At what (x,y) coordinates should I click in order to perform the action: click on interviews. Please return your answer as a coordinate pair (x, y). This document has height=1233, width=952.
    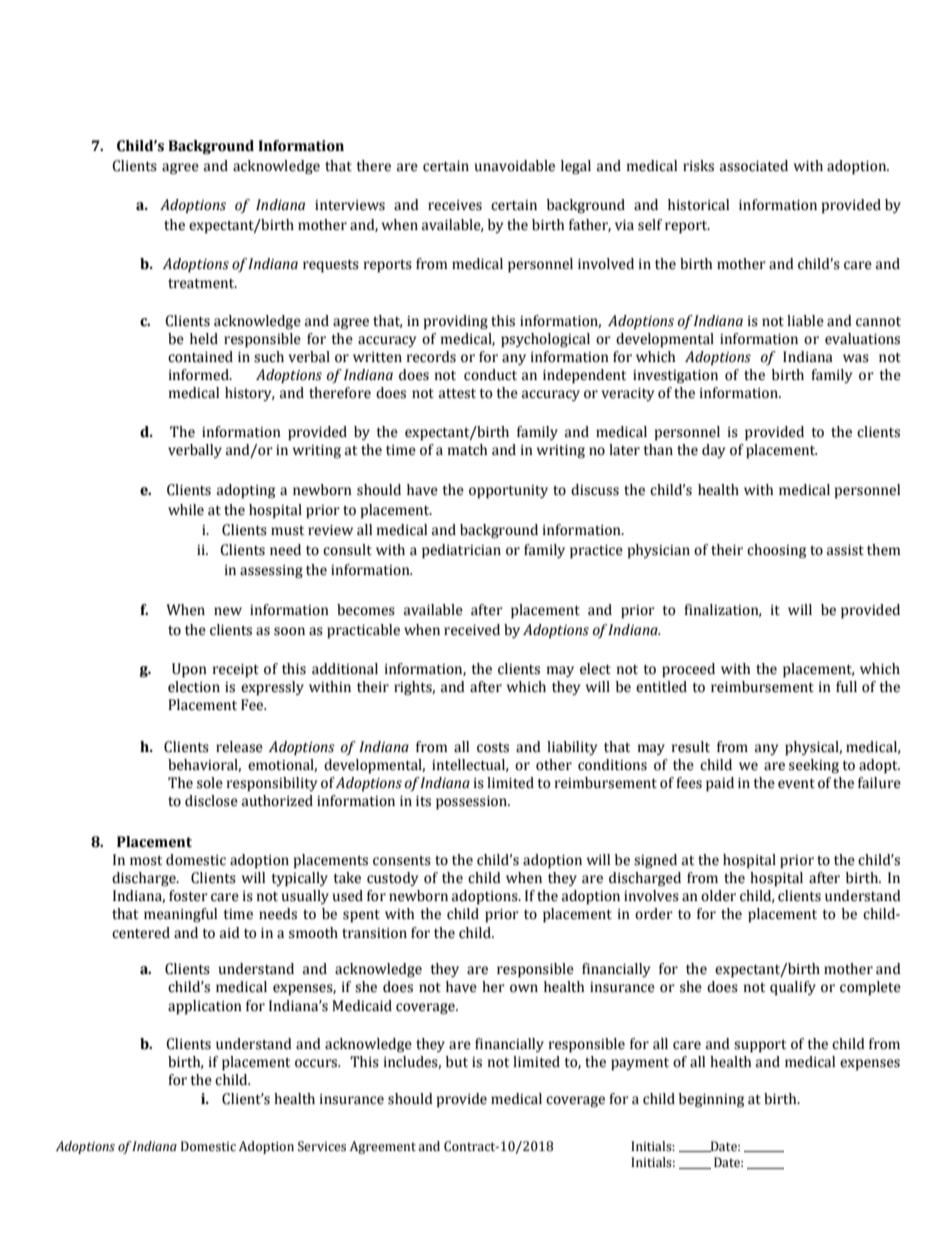
    Looking at the image, I should click on (350, 205).
